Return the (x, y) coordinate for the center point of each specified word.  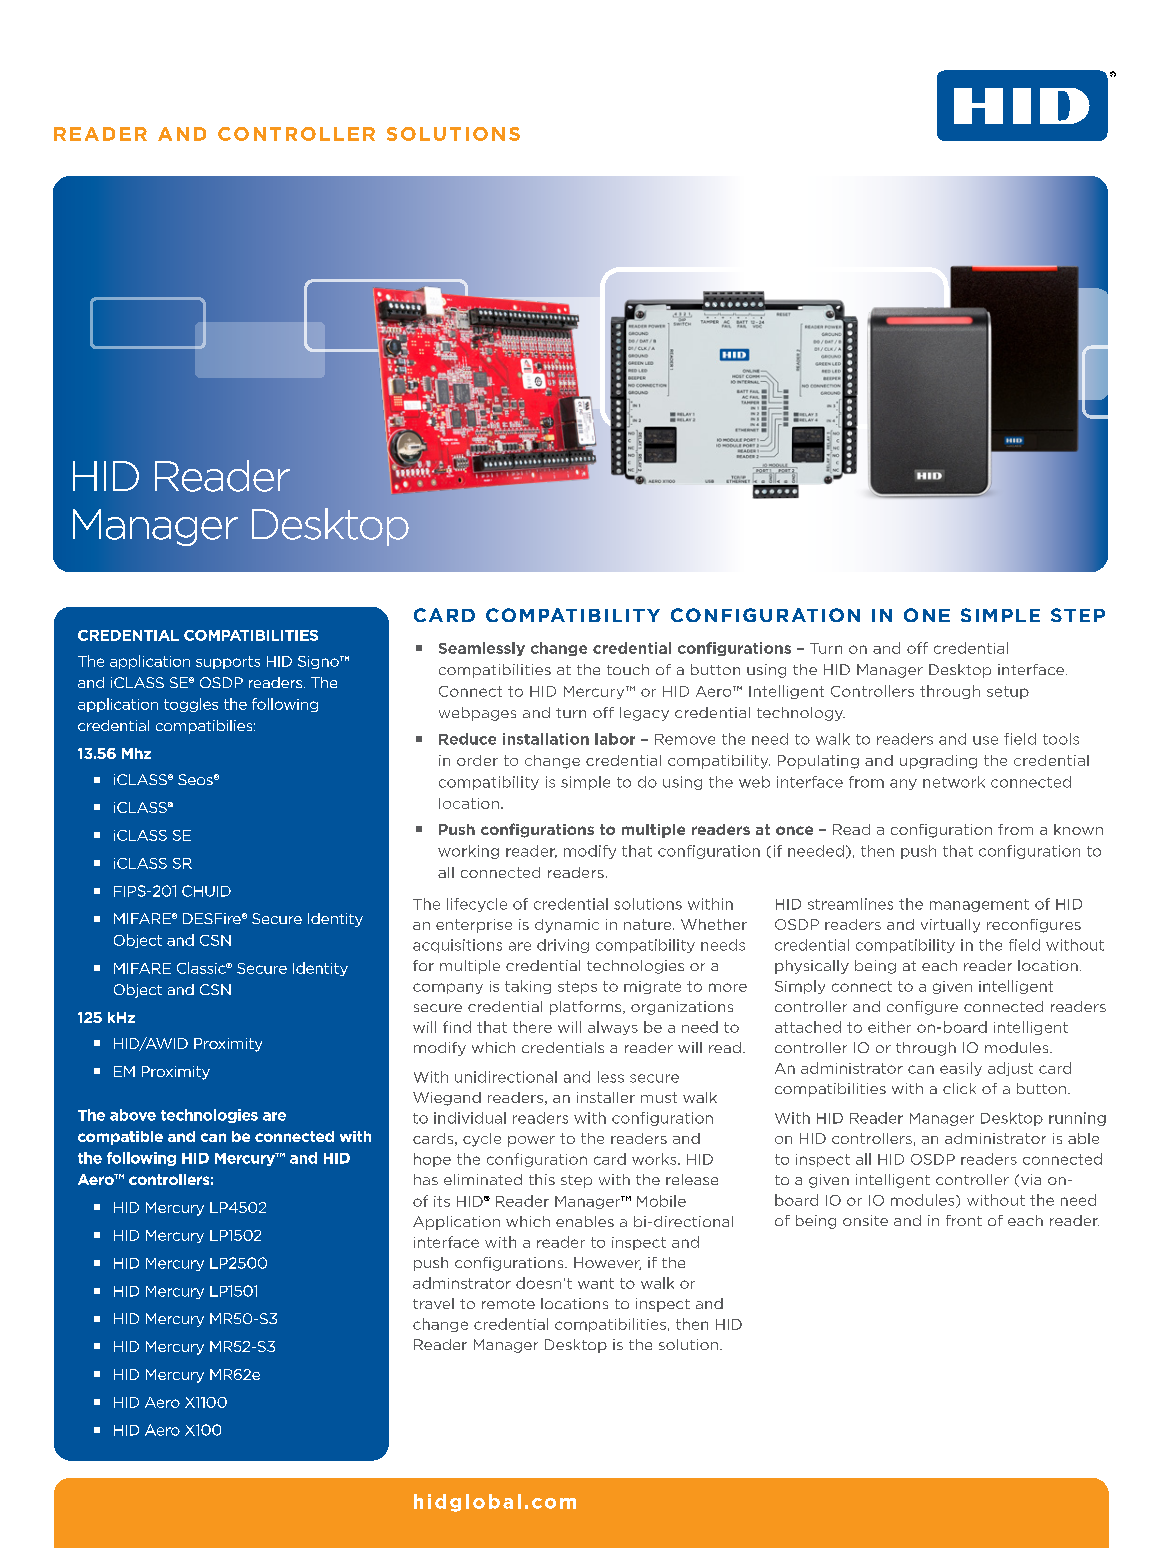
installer (606, 1097)
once (794, 830)
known (1078, 829)
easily (961, 1069)
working (468, 852)
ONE (927, 615)
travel (433, 1303)
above (133, 1115)
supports (228, 662)
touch (628, 669)
